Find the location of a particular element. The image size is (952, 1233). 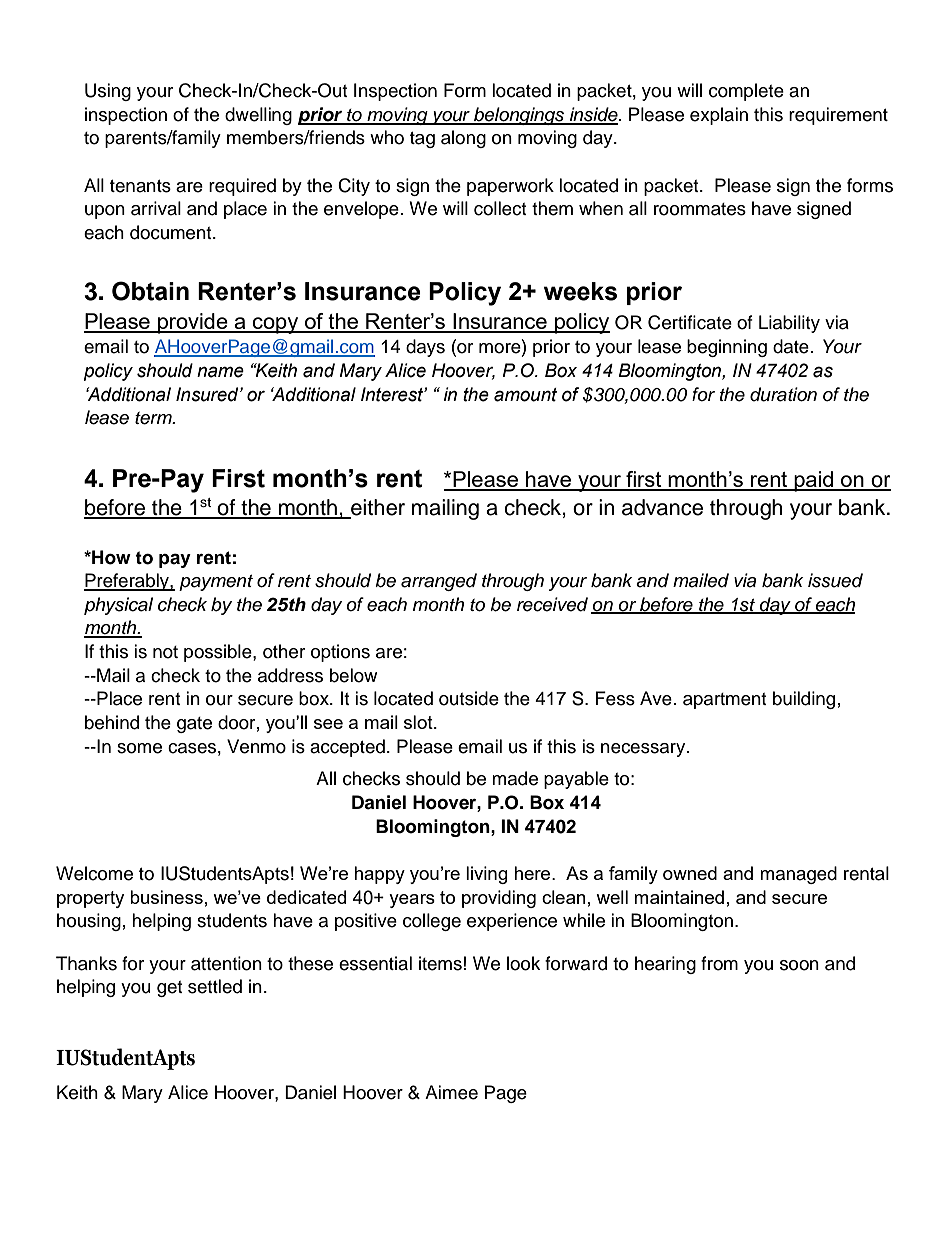

explain is located at coordinates (719, 116).
